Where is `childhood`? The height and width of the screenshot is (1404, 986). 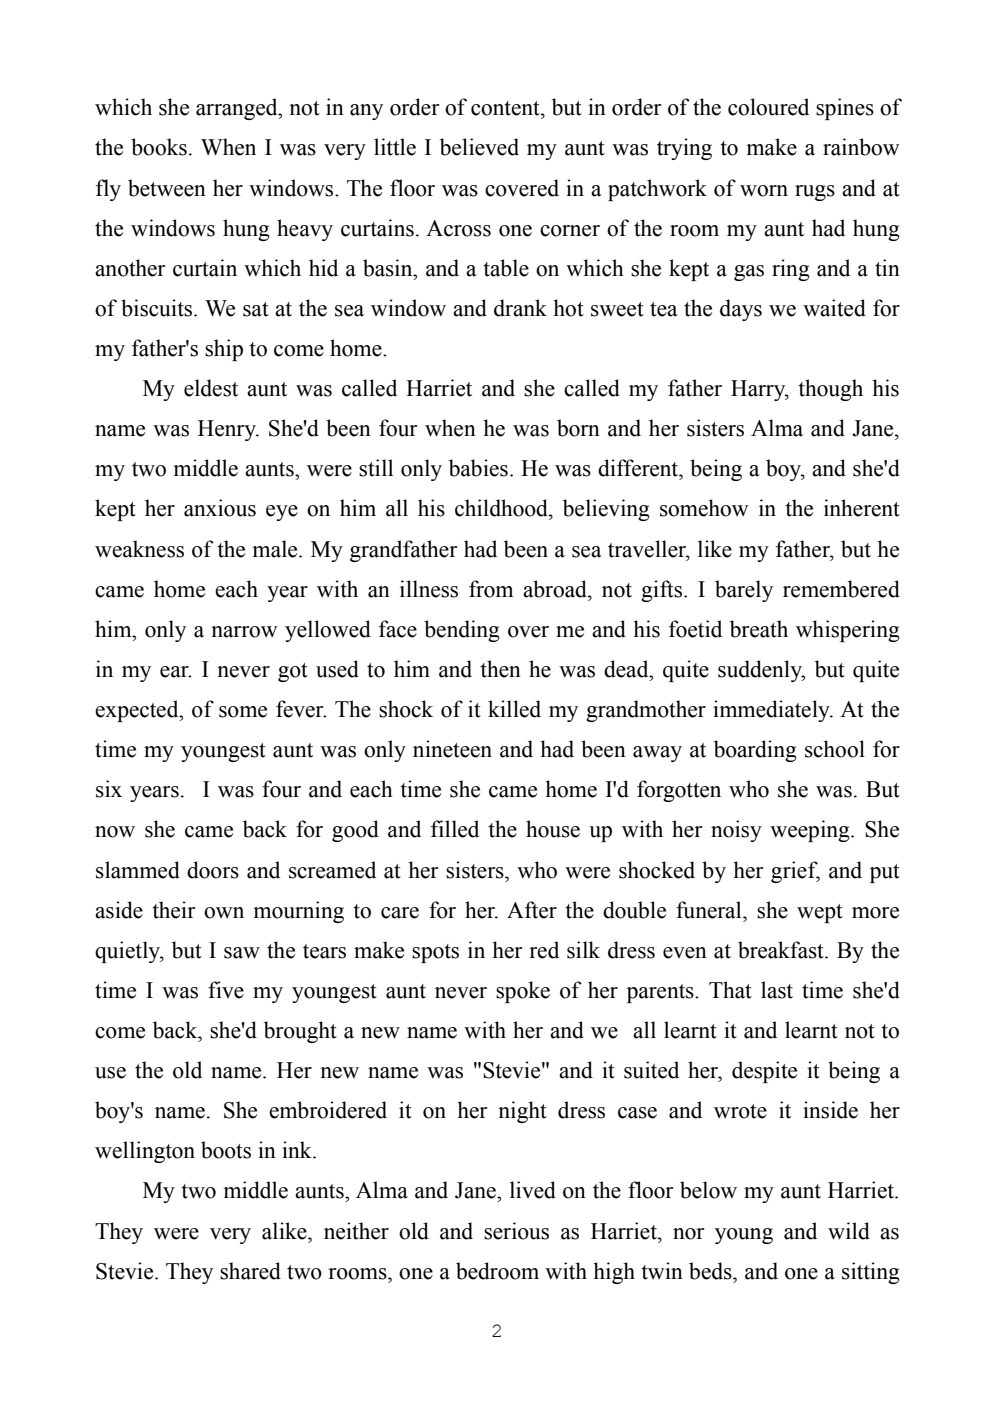 childhood is located at coordinates (502, 508).
